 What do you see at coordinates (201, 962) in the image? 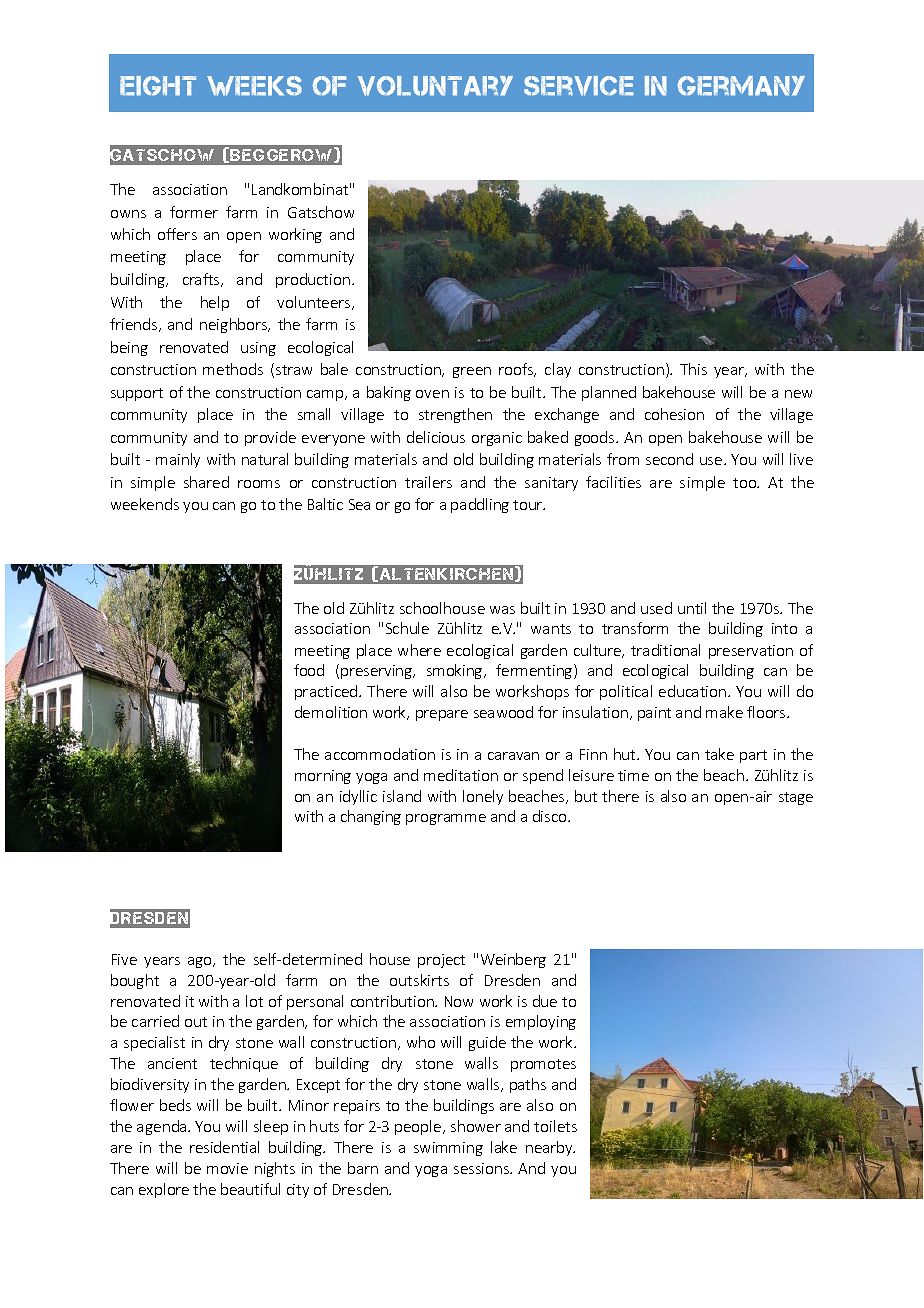
I see `ago` at bounding box center [201, 962].
